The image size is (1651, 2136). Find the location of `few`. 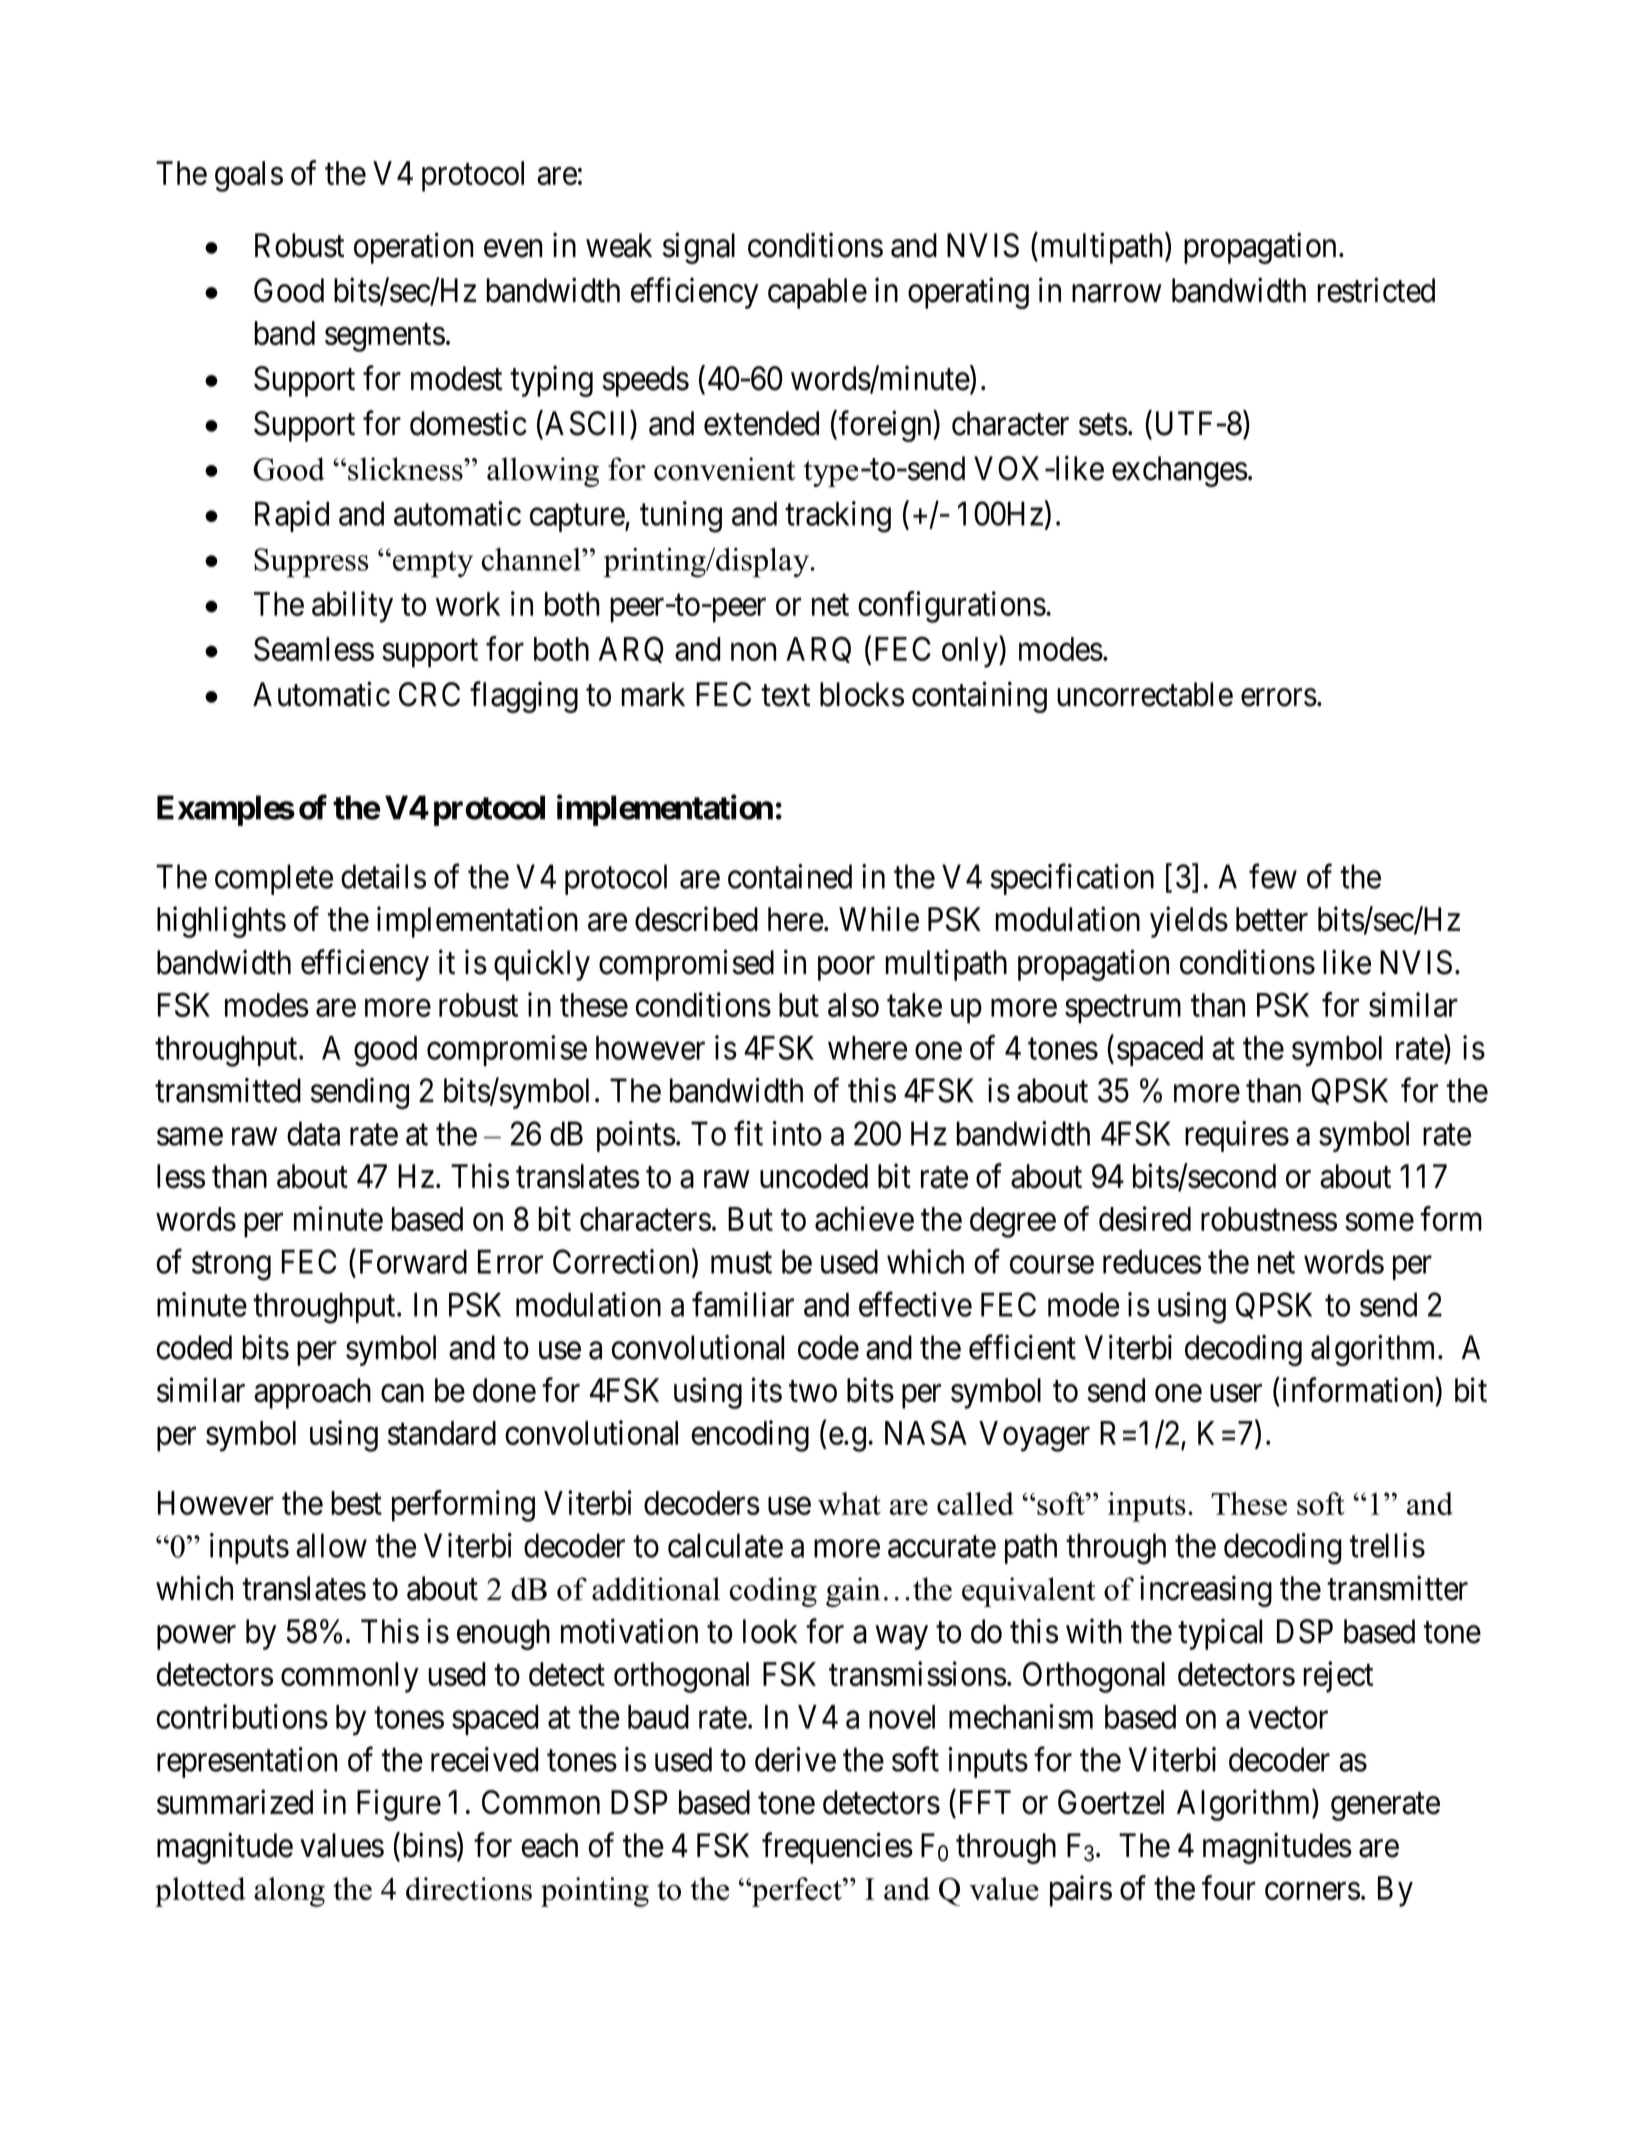

few is located at coordinates (1273, 876).
